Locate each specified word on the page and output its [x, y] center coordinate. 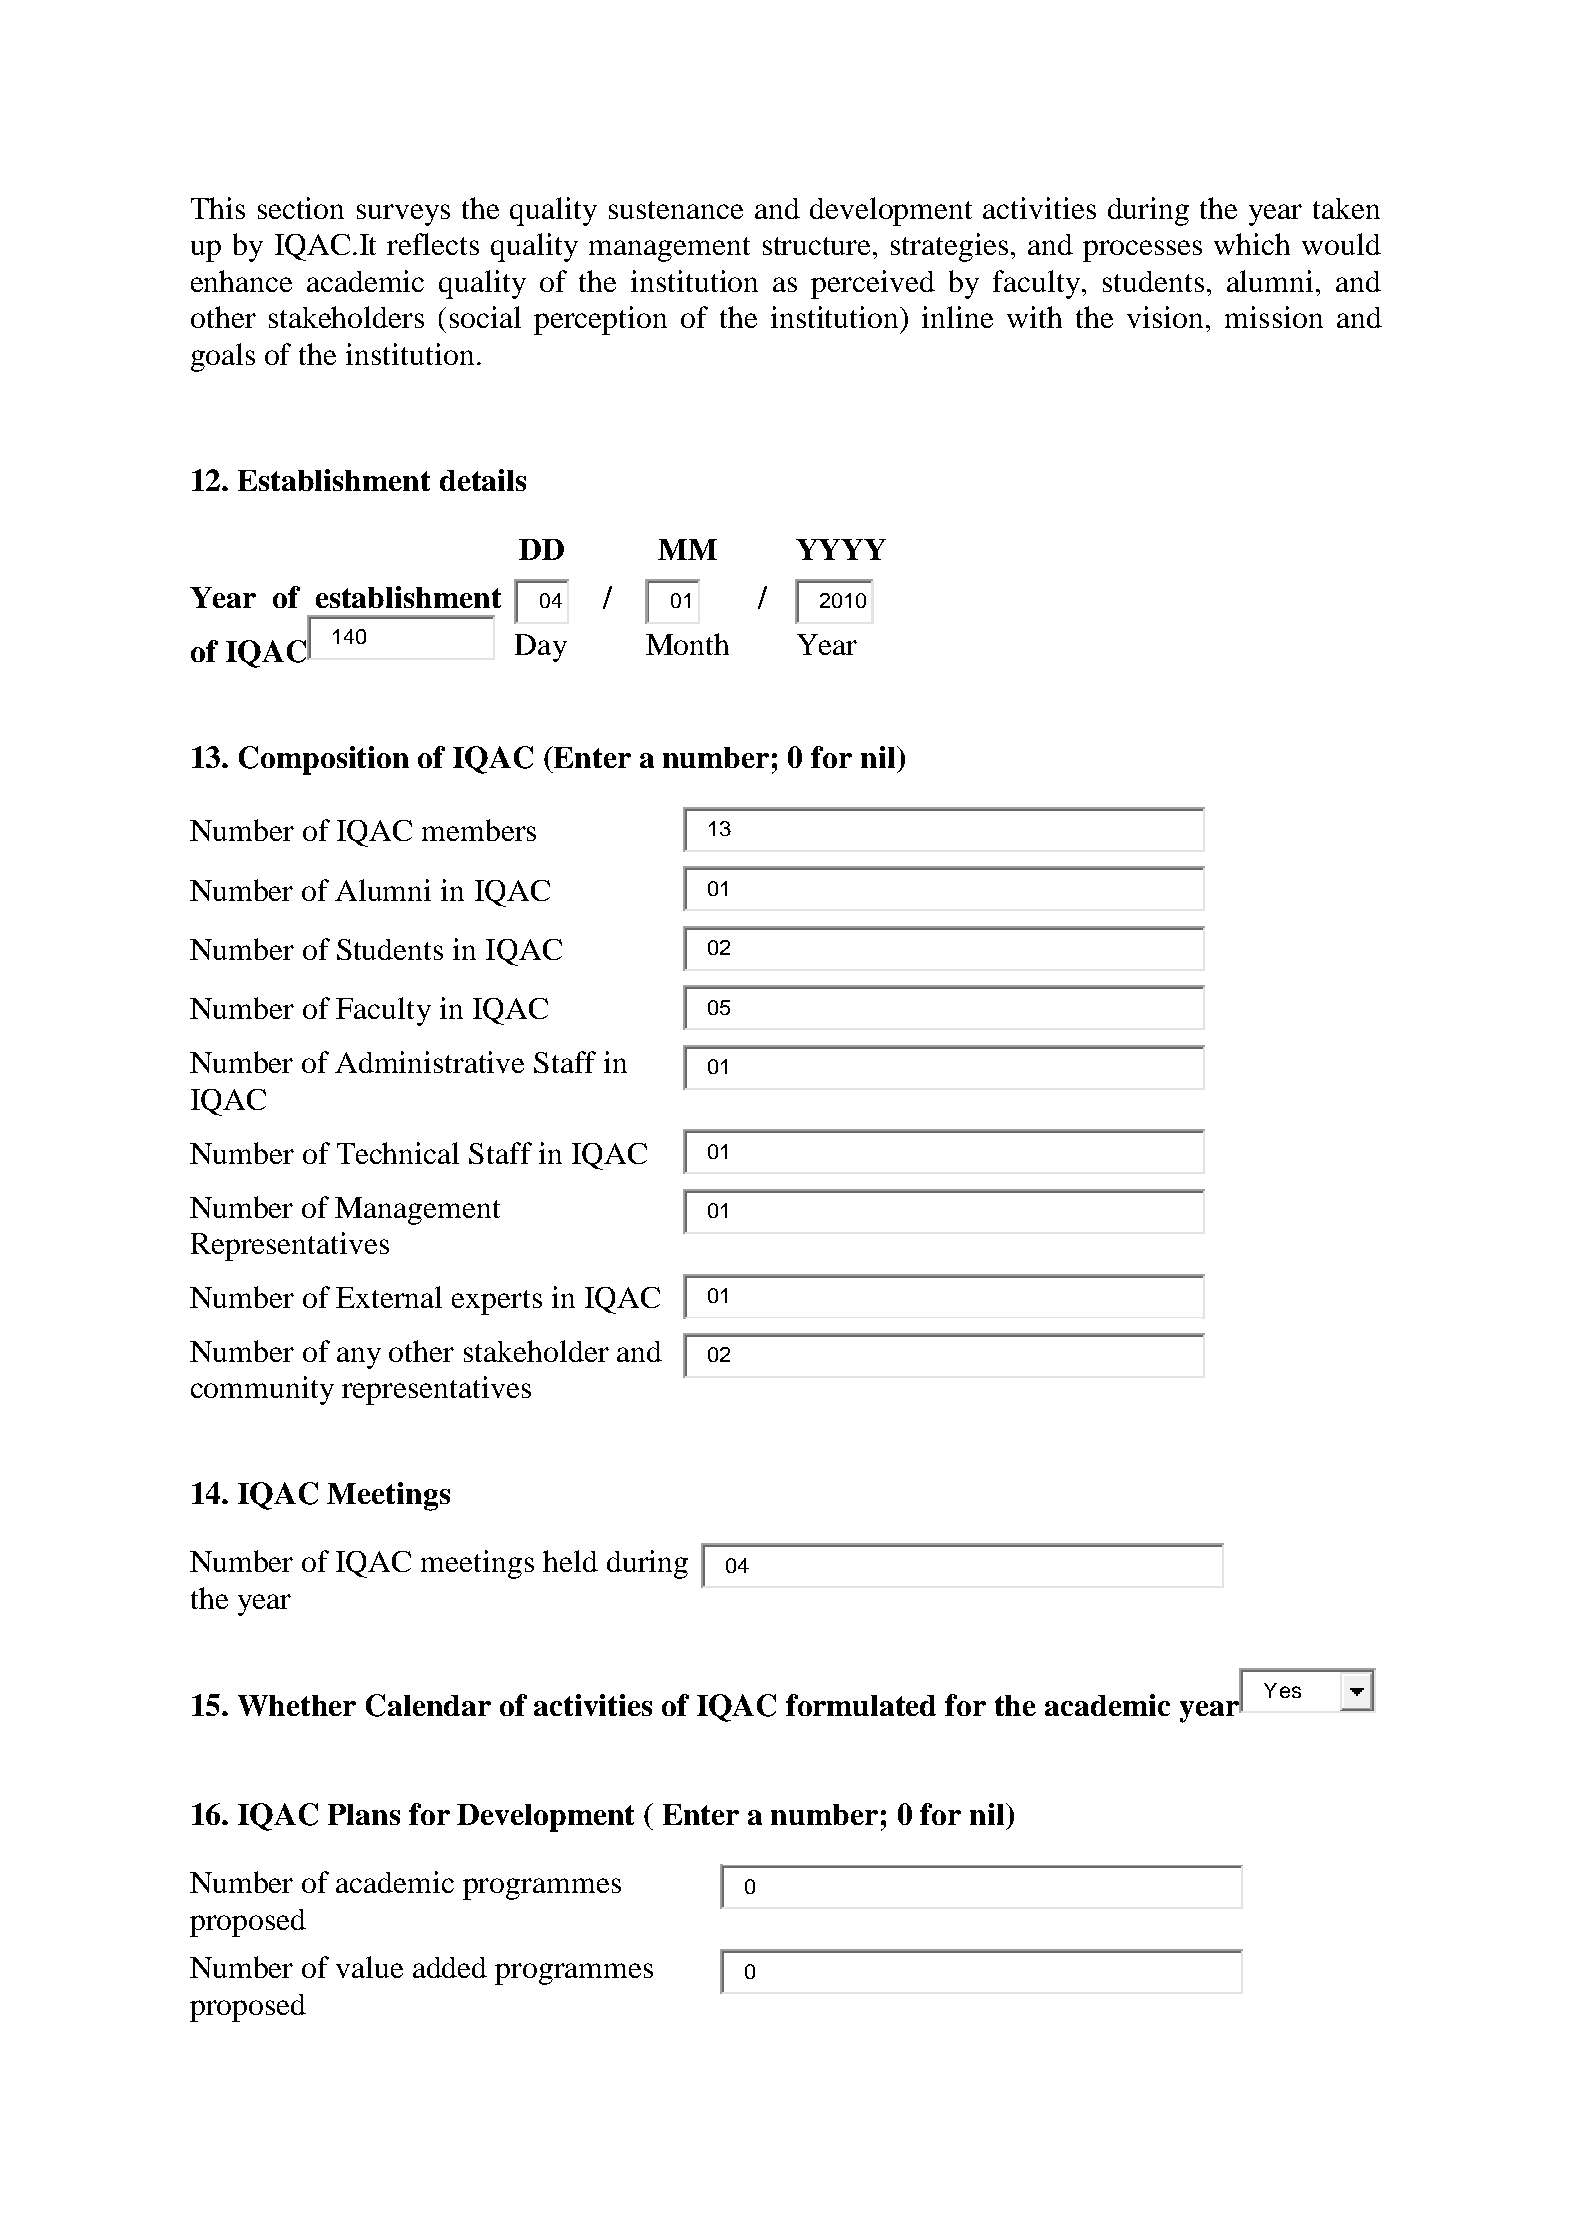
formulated [861, 1705]
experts [497, 1302]
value [369, 1967]
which [1252, 244]
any [359, 1358]
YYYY [841, 549]
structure [818, 246]
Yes [1282, 1690]
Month [687, 644]
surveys [403, 215]
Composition [324, 760]
